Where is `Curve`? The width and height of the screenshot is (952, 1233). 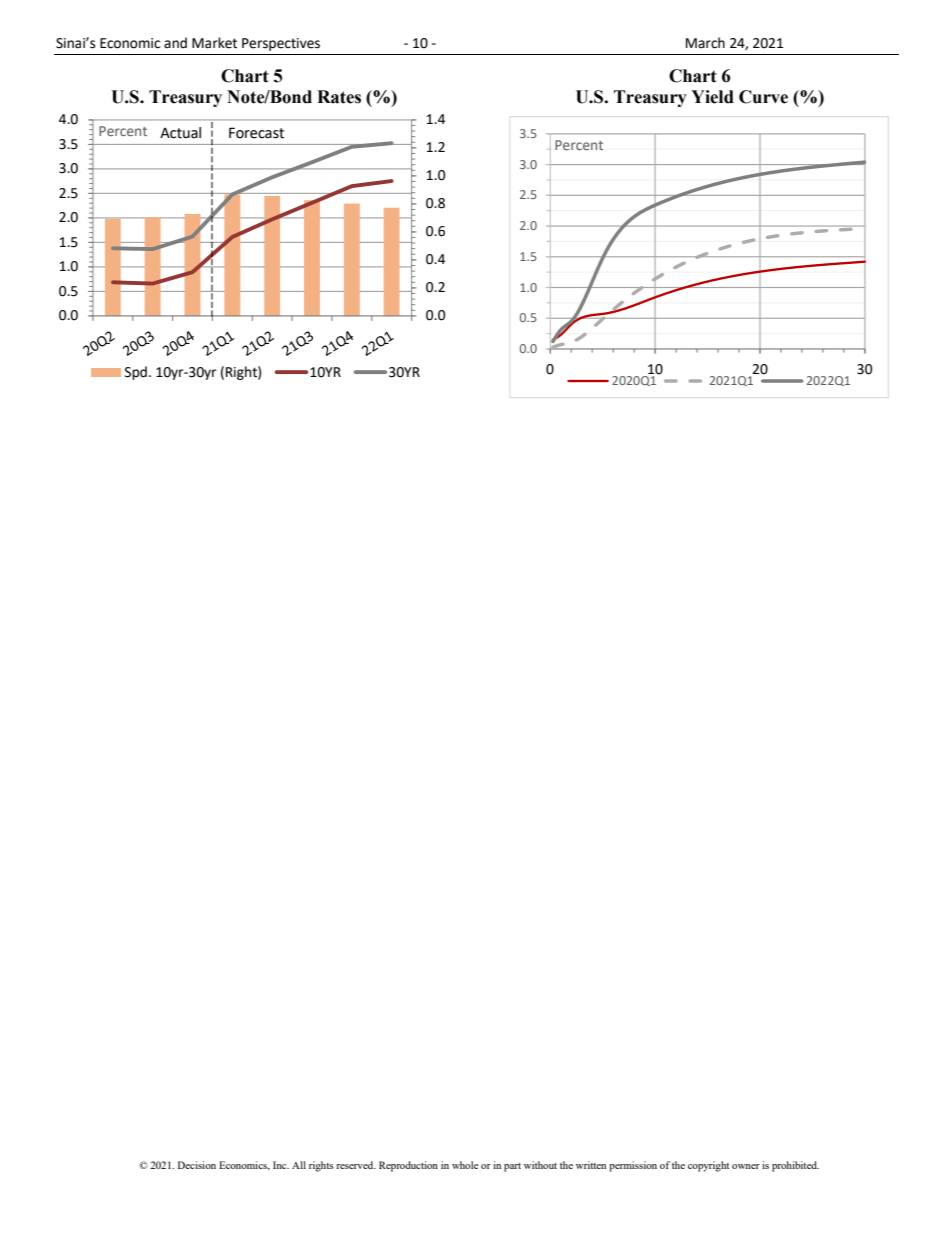
Curve is located at coordinates (763, 97).
